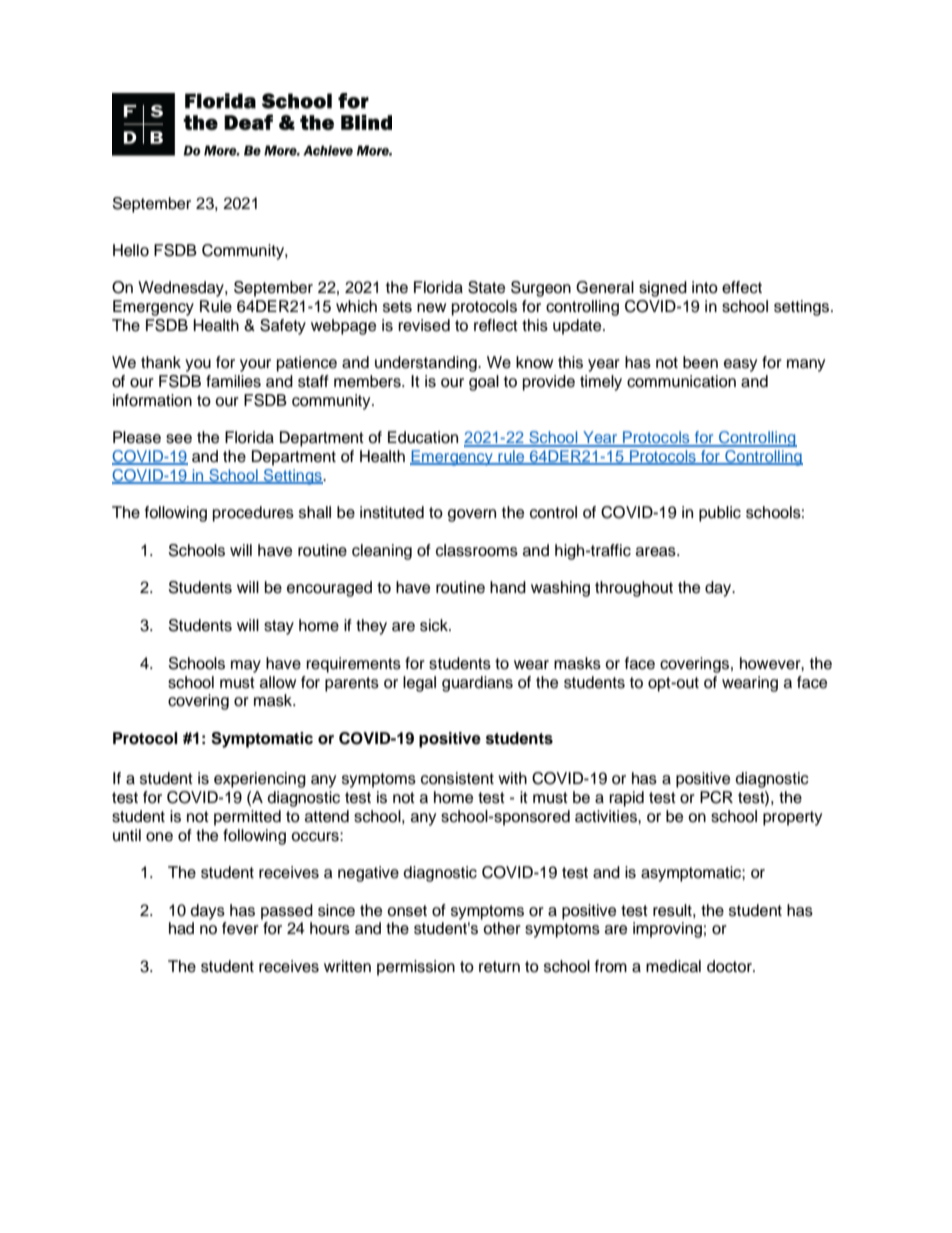  Describe the element at coordinates (742, 287) in the screenshot. I see `effect` at that location.
